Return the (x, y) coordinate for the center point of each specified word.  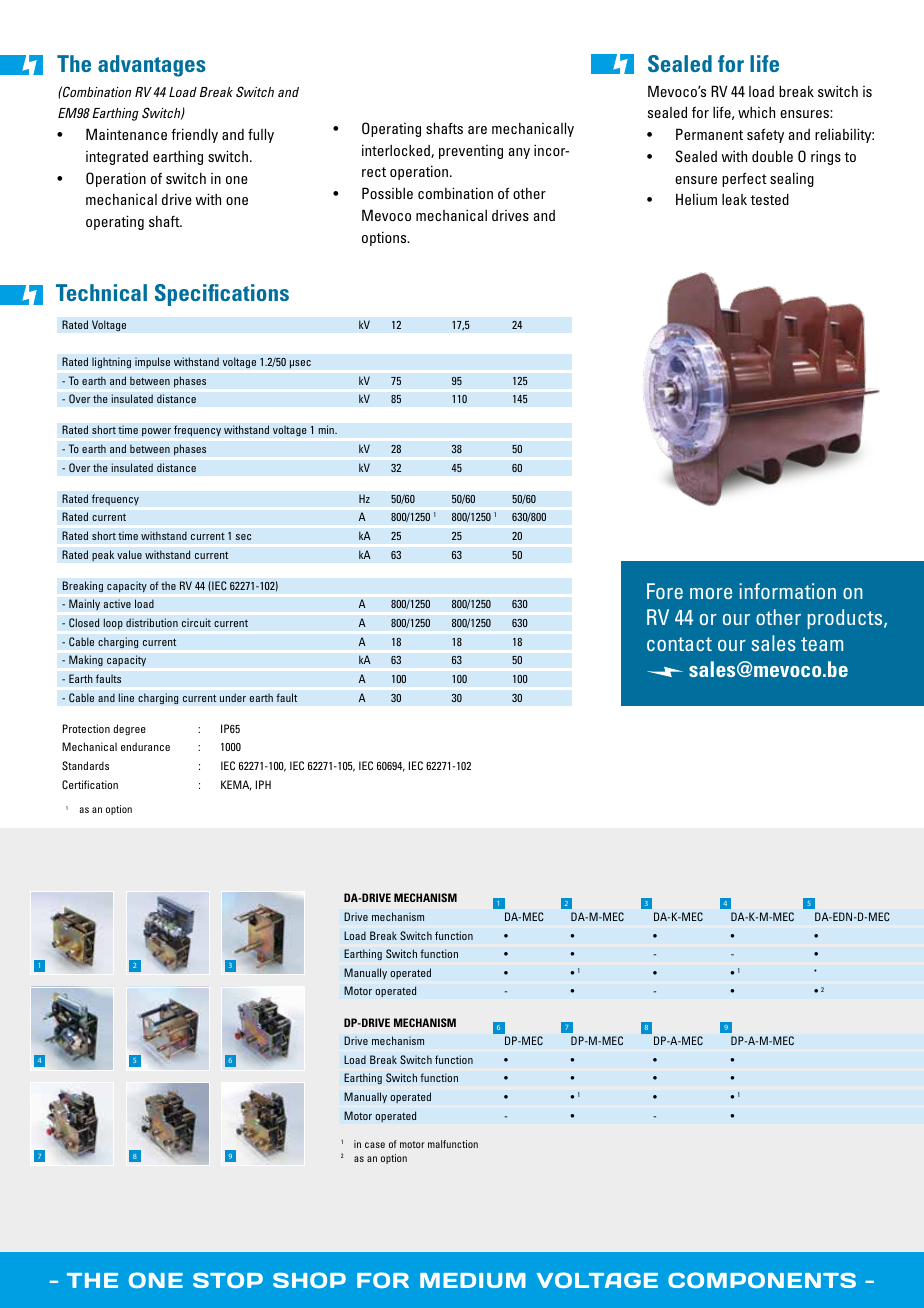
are (477, 130)
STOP (228, 1280)
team (822, 644)
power (156, 432)
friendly (194, 135)
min (327, 429)
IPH (263, 784)
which (756, 112)
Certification (90, 784)
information (787, 591)
